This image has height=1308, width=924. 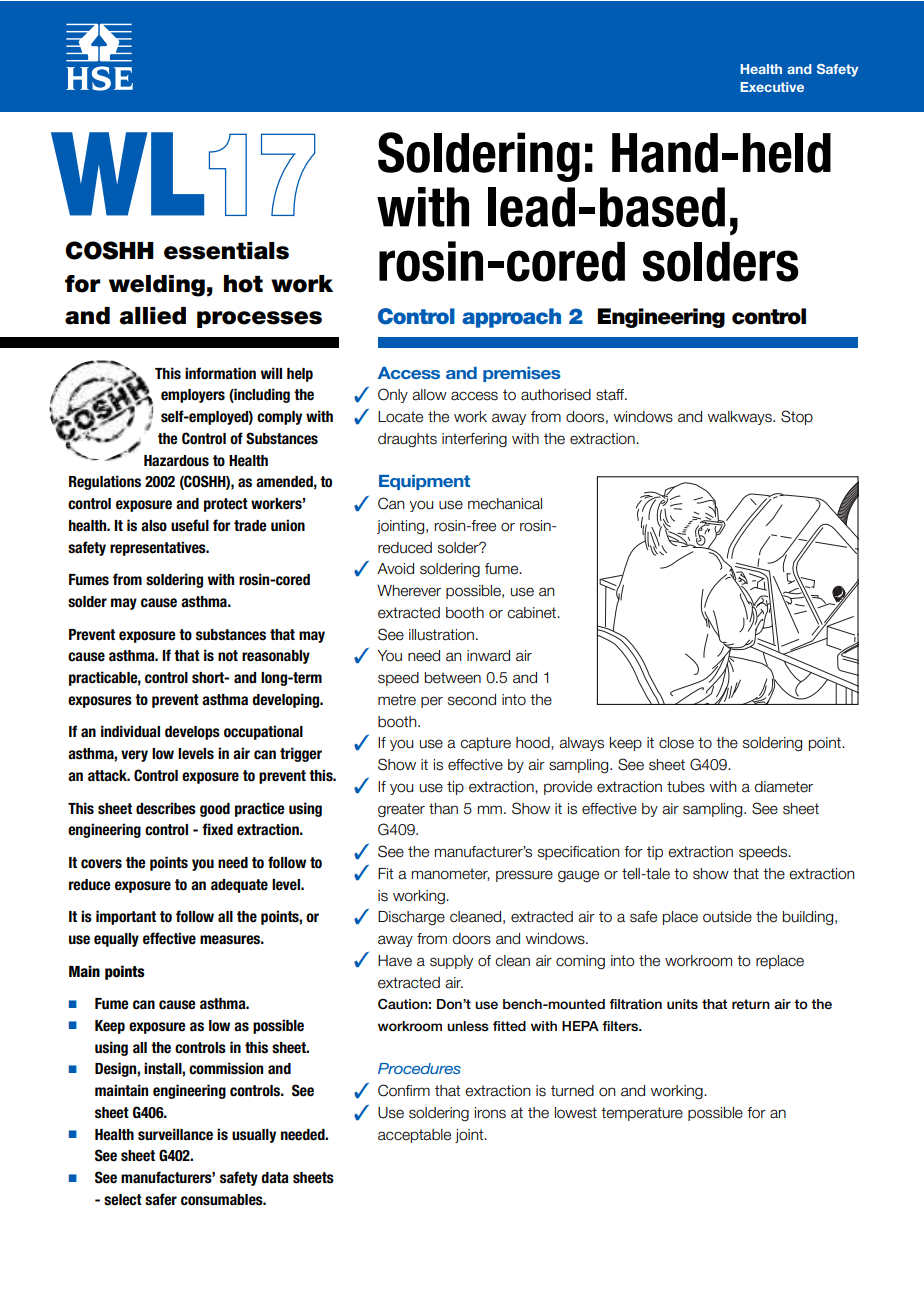 I want to click on approach, so click(x=511, y=318).
